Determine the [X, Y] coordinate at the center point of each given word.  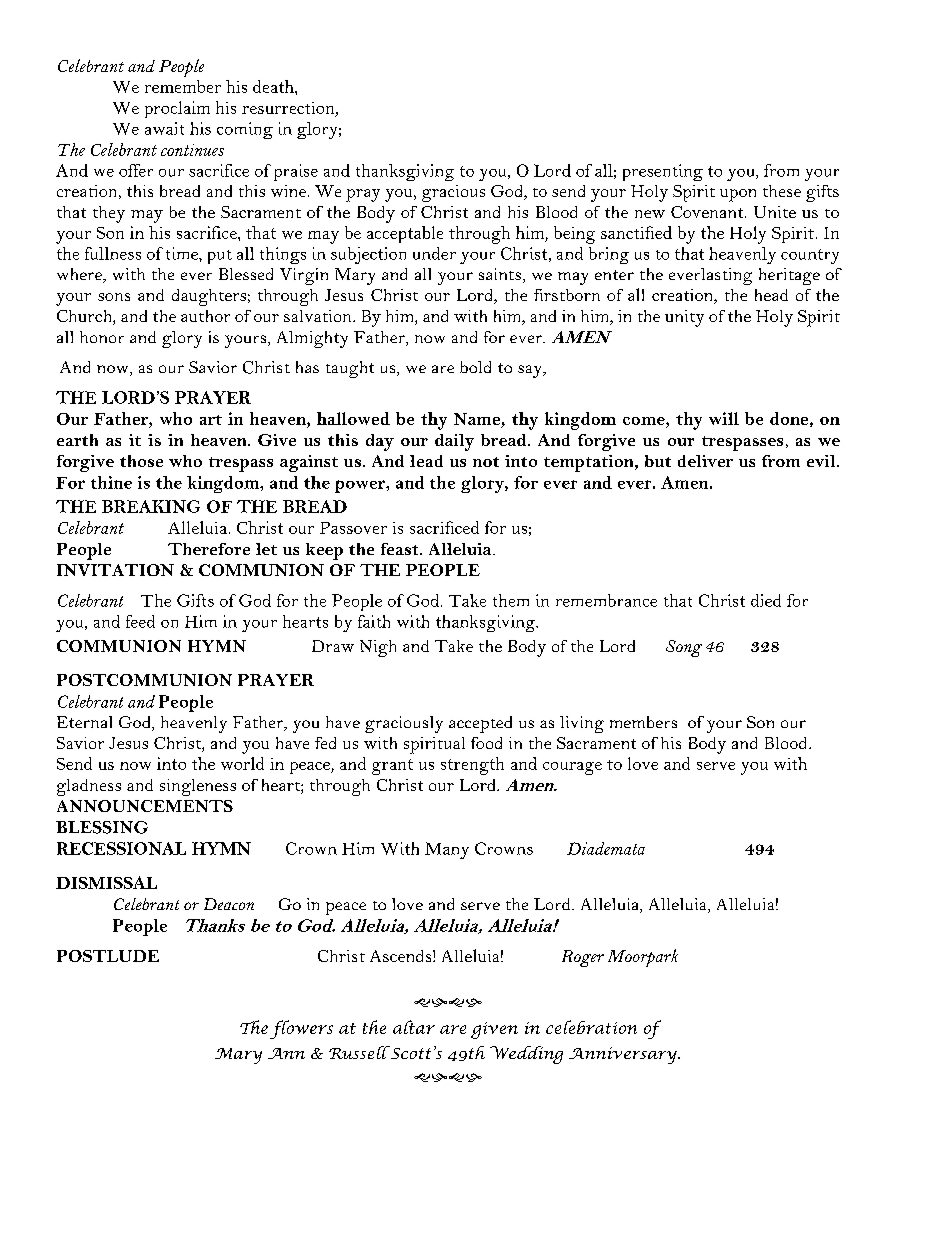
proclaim [177, 109]
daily [454, 442]
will [724, 418]
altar [414, 1027]
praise [296, 172]
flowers [301, 1029]
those [141, 461]
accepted [480, 724]
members [643, 722]
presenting [663, 172]
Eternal [84, 722]
